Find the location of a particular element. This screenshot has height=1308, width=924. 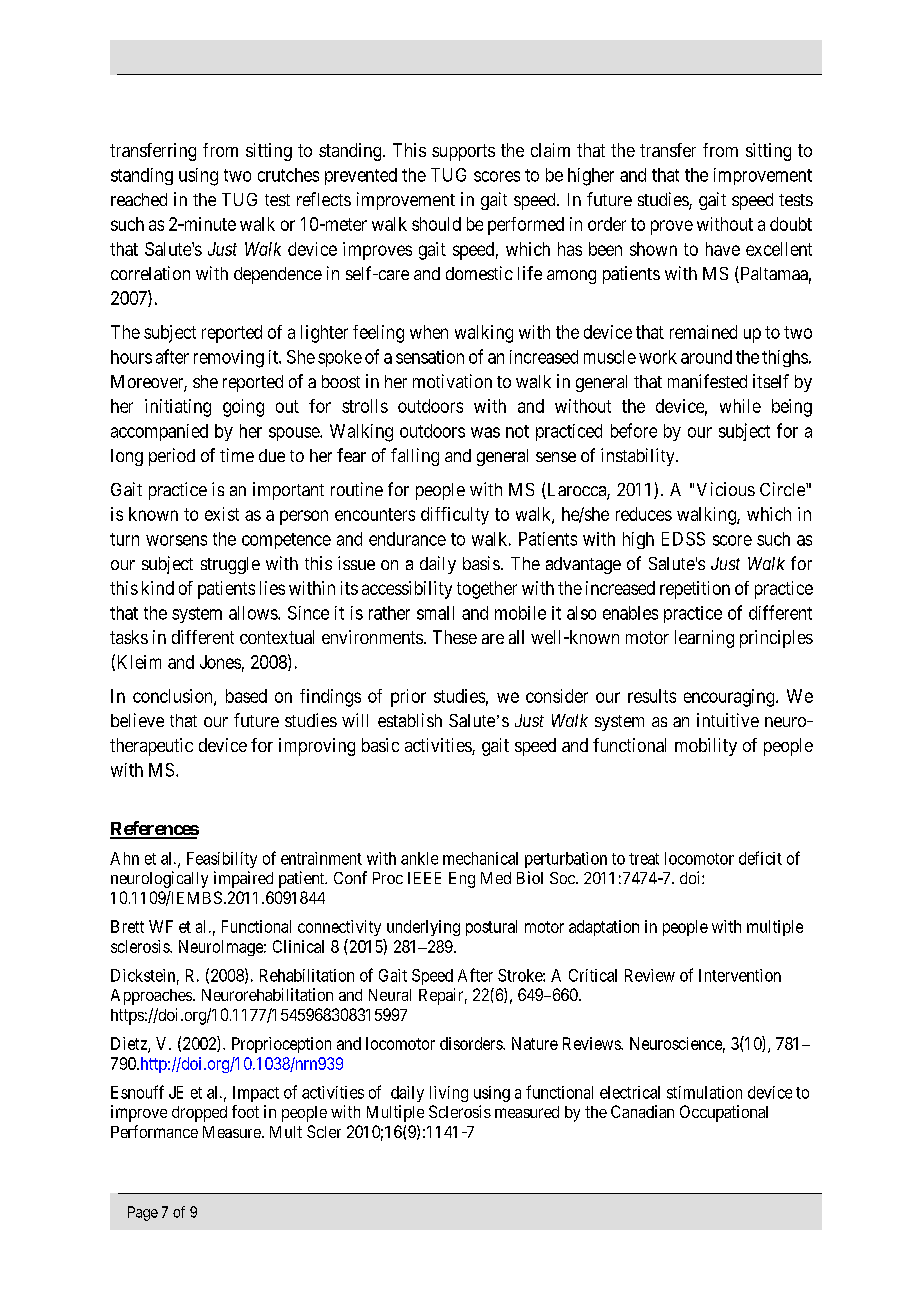

living is located at coordinates (449, 1094).
